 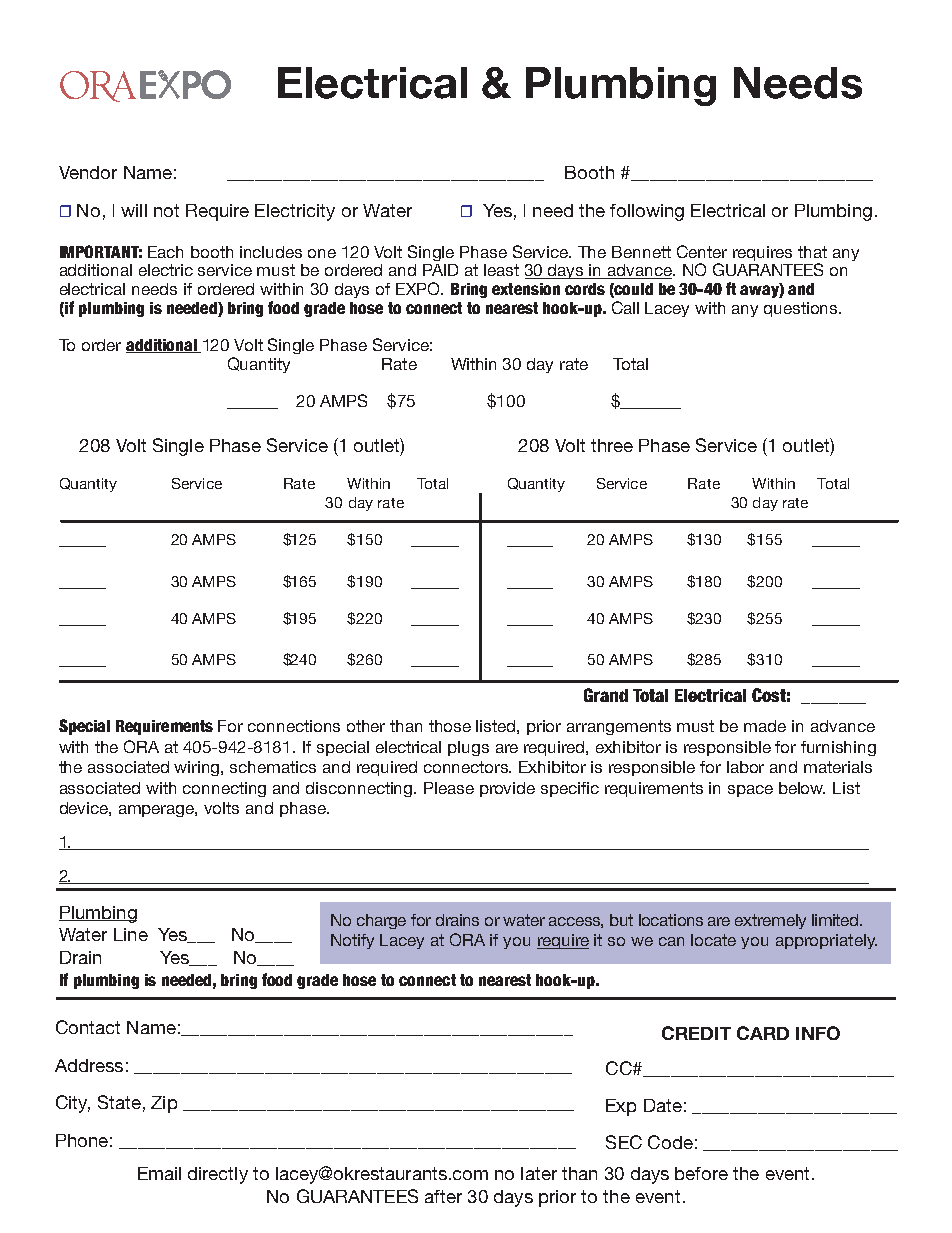 What do you see at coordinates (159, 1173) in the page?
I see `Email` at bounding box center [159, 1173].
